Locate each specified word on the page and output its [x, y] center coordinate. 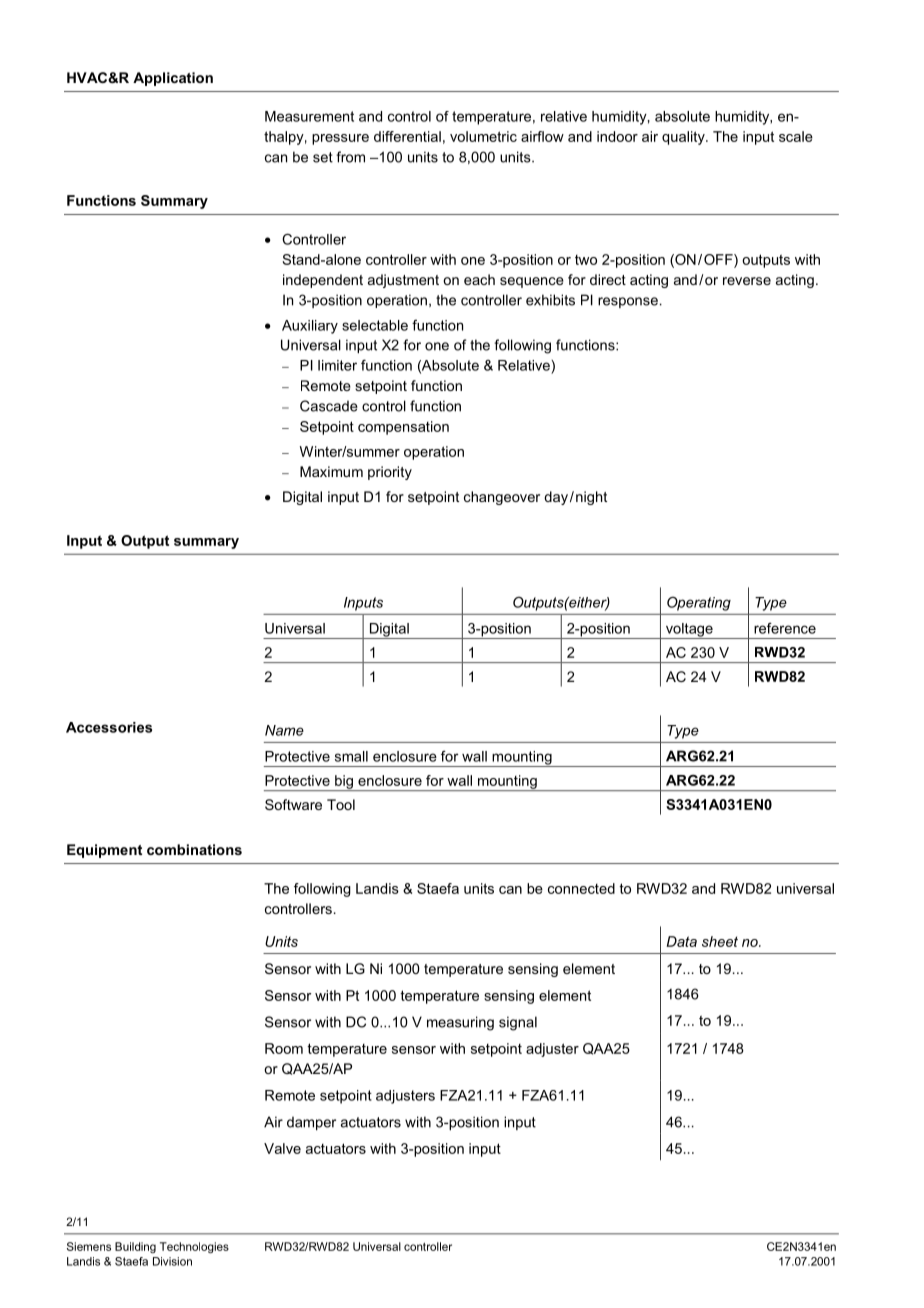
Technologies [194, 1248]
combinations [194, 849]
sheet [720, 941]
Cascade [329, 406]
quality [684, 138]
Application [173, 79]
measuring [460, 1023]
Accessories [109, 727]
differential [407, 136]
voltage [689, 631]
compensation [403, 428]
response [628, 302]
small [351, 756]
